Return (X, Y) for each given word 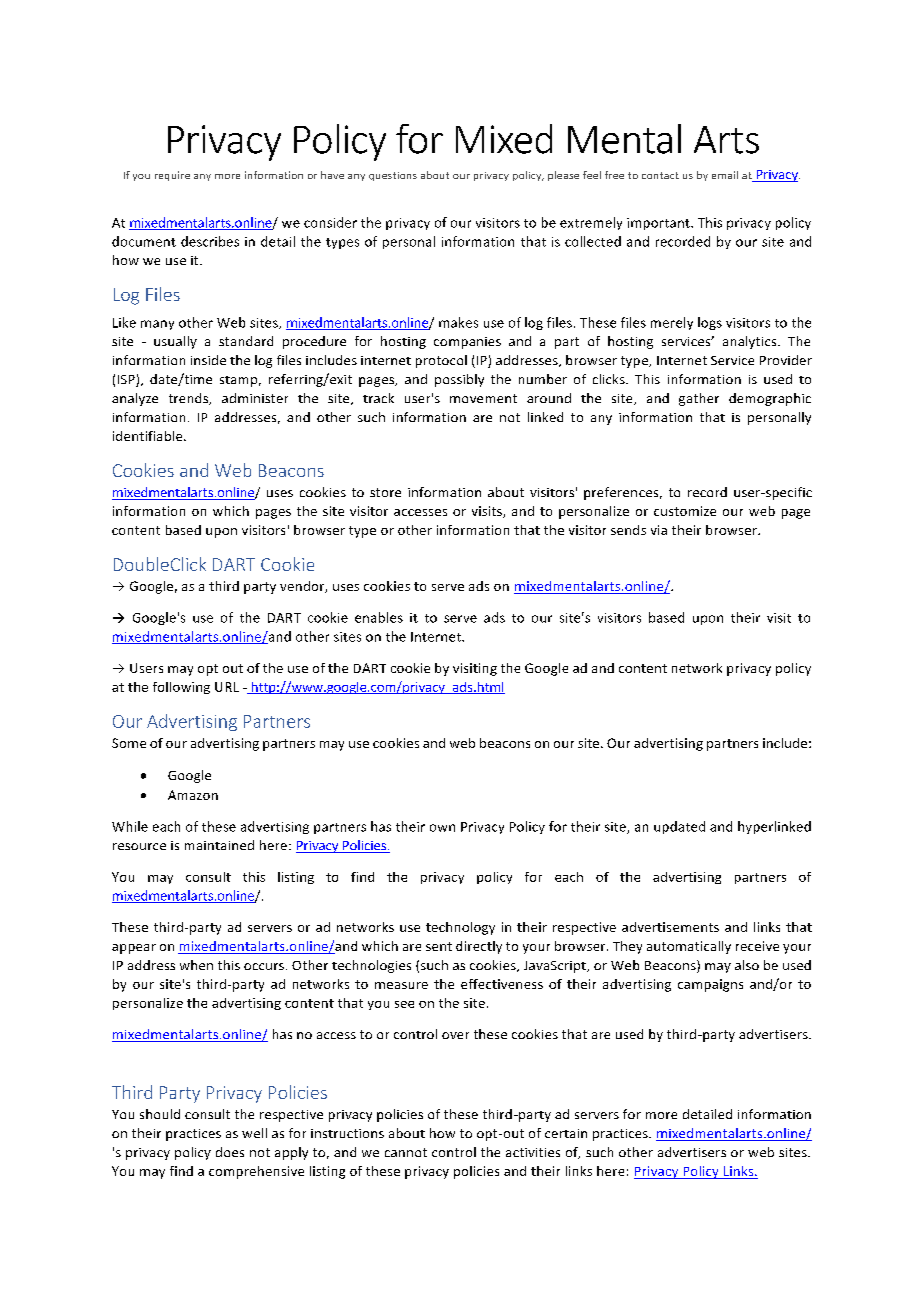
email (725, 175)
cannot (406, 1152)
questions (393, 176)
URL (227, 687)
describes (210, 241)
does (230, 1152)
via (659, 530)
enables (379, 617)
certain (566, 1133)
